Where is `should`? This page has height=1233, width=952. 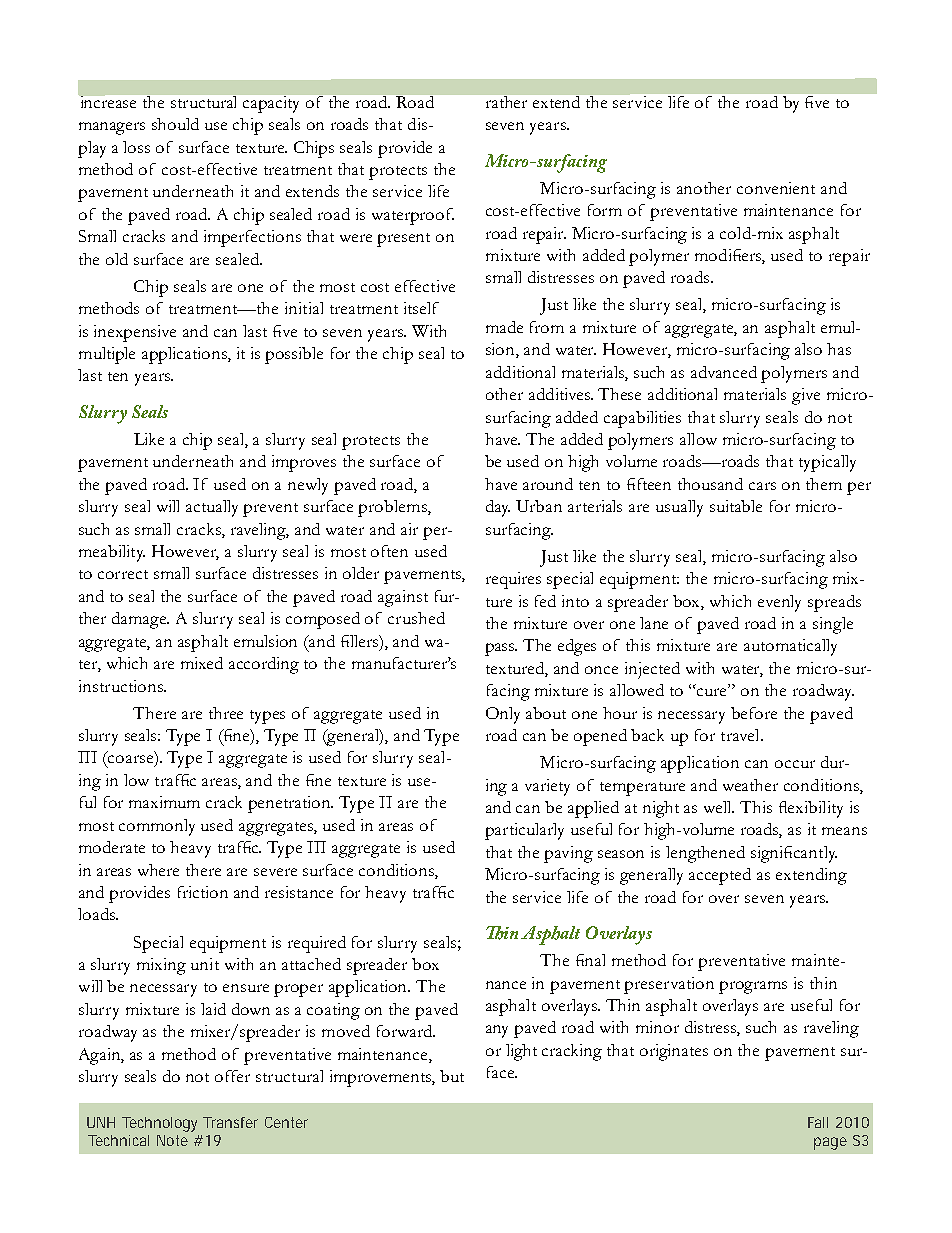 should is located at coordinates (175, 124).
